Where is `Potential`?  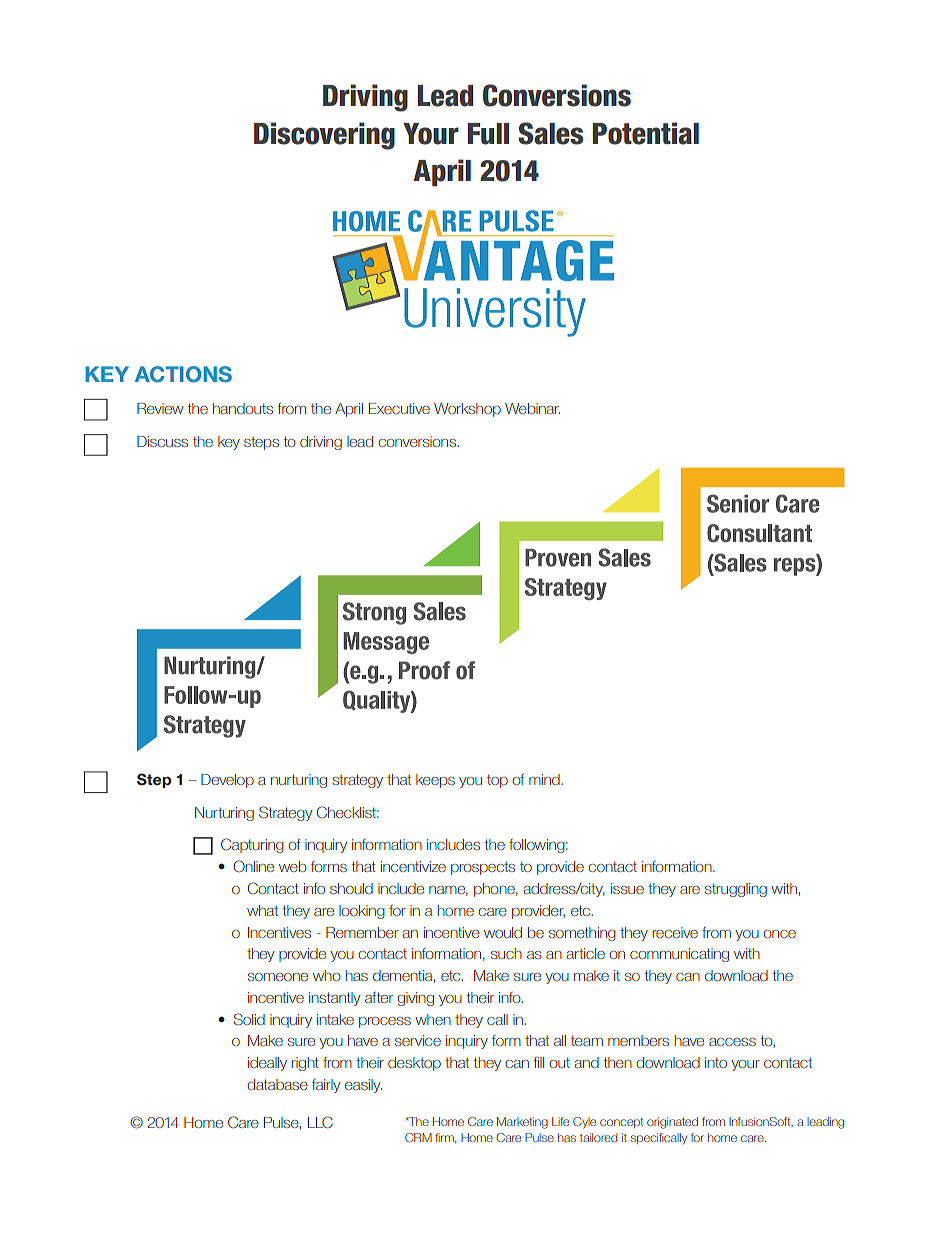
Potential is located at coordinates (646, 133).
